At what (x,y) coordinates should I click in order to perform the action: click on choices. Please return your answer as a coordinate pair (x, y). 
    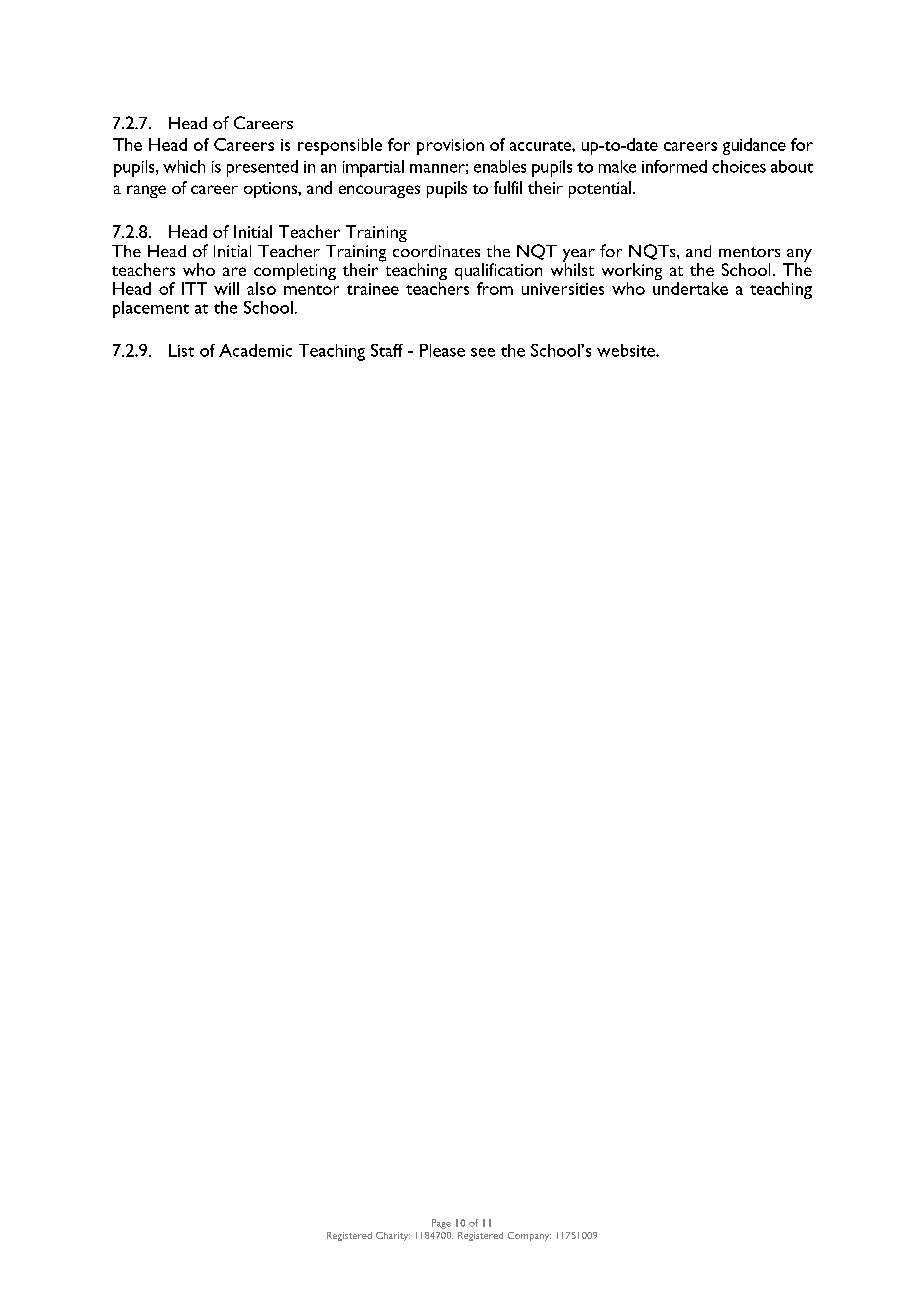
    Looking at the image, I should click on (739, 166).
